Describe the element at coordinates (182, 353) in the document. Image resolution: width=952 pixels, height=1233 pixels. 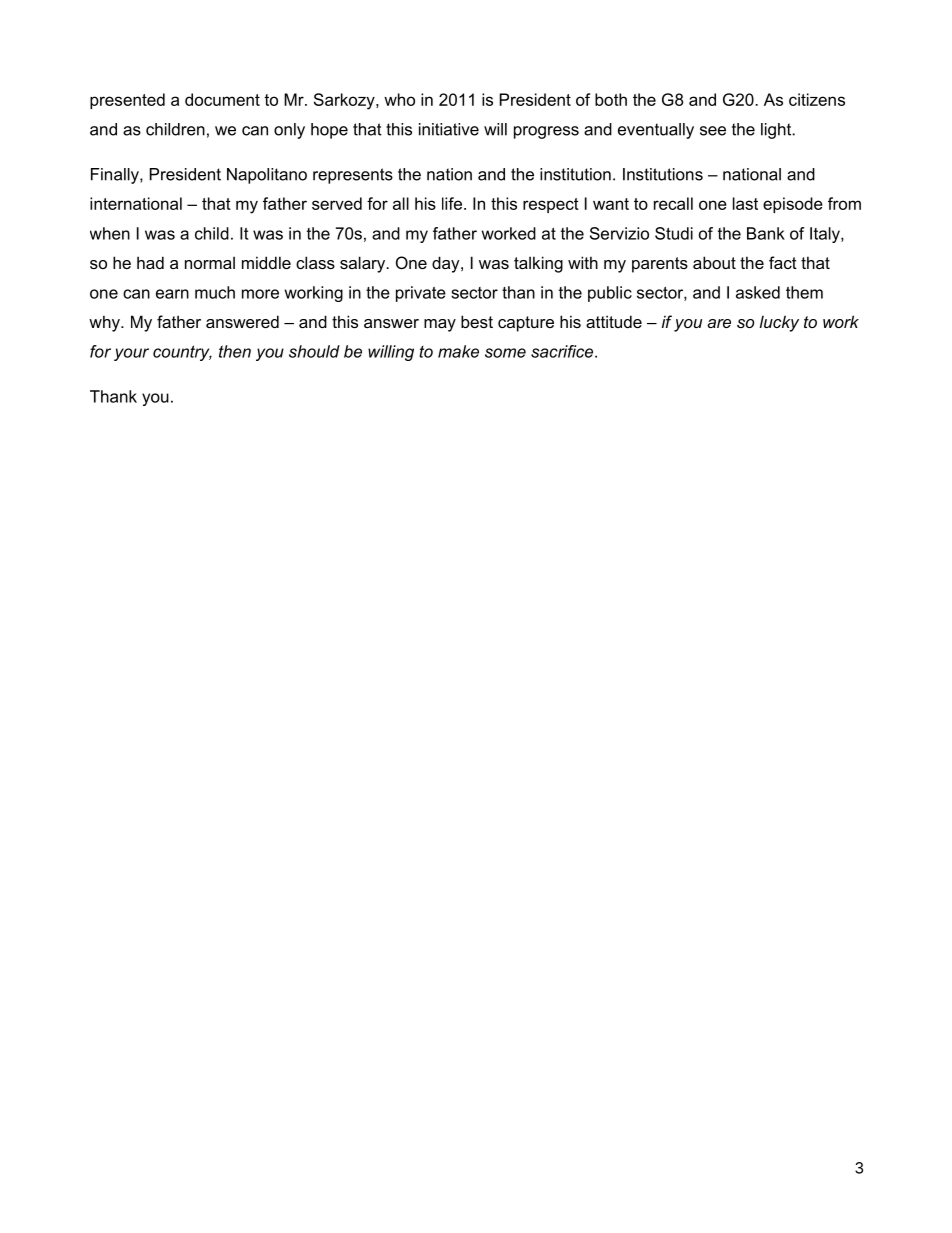
I see `country` at that location.
